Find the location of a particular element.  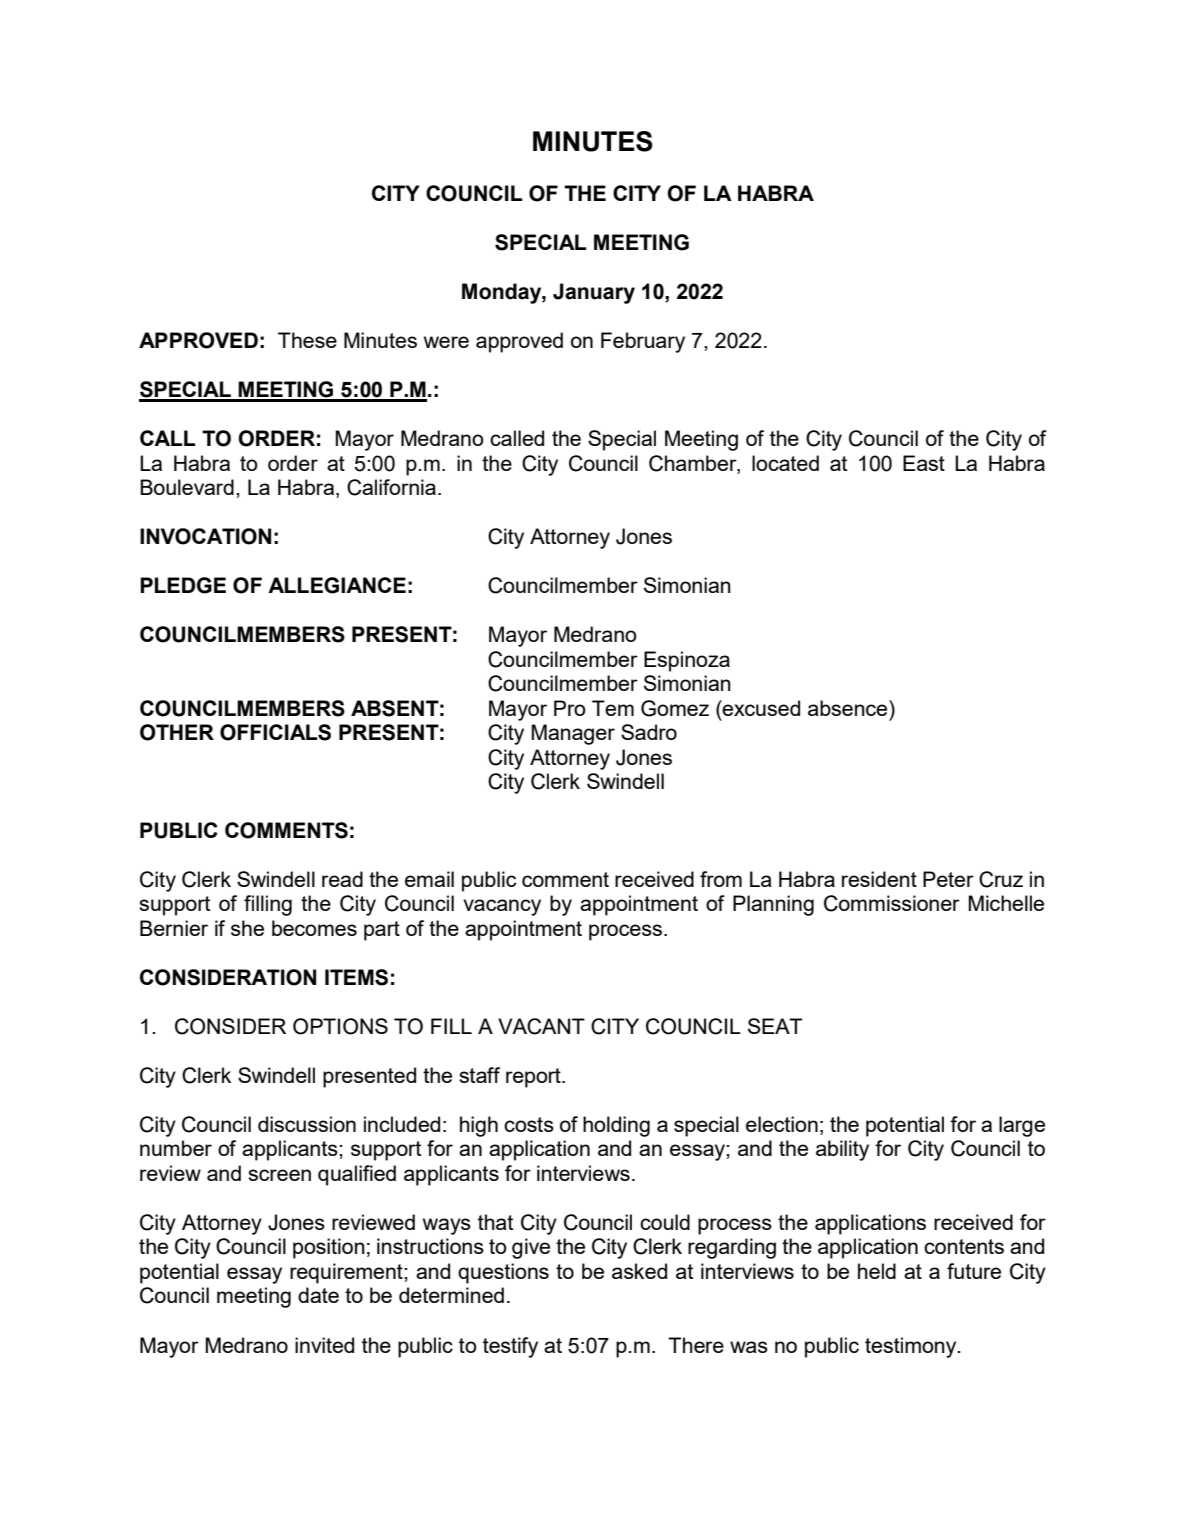

Commissioner is located at coordinates (892, 903).
